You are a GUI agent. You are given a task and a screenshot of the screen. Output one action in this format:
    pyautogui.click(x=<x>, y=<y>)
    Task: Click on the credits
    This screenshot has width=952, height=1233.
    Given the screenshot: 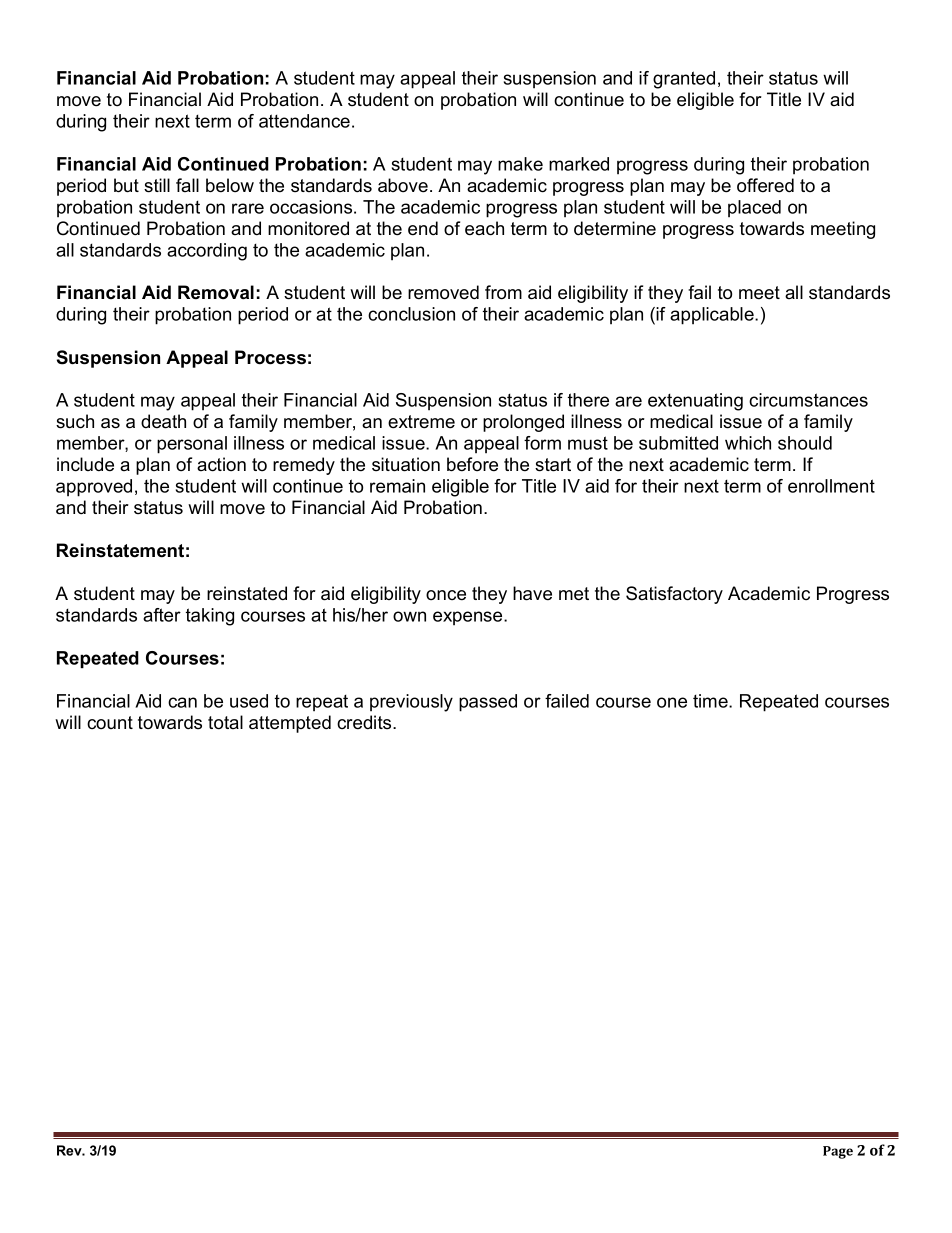 What is the action you would take?
    pyautogui.click(x=365, y=722)
